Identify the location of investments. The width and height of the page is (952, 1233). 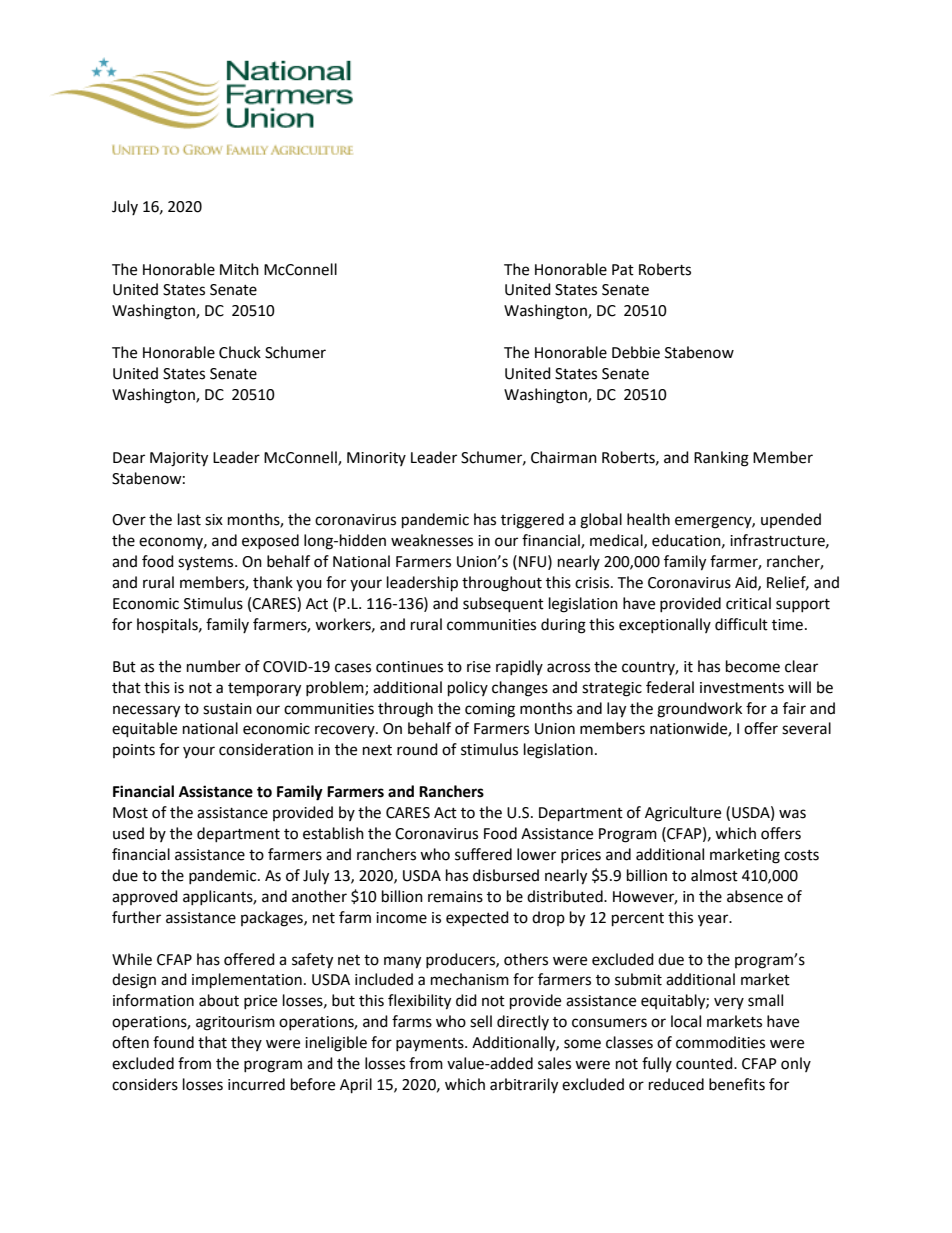
(742, 688).
